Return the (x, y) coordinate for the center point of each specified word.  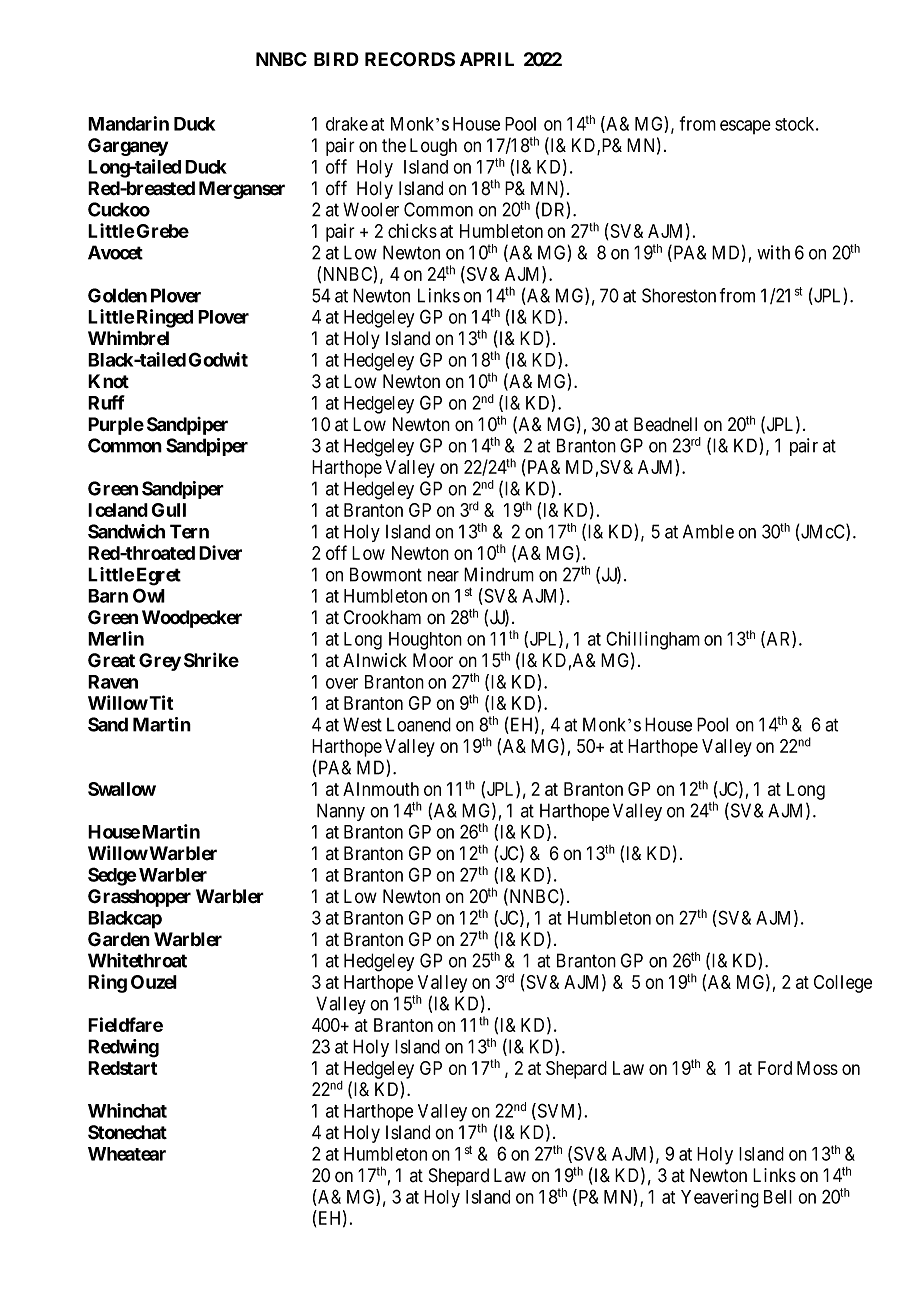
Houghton (425, 641)
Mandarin (128, 123)
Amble (708, 531)
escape (745, 127)
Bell (778, 1197)
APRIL (487, 59)
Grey (160, 662)
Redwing (123, 1048)
